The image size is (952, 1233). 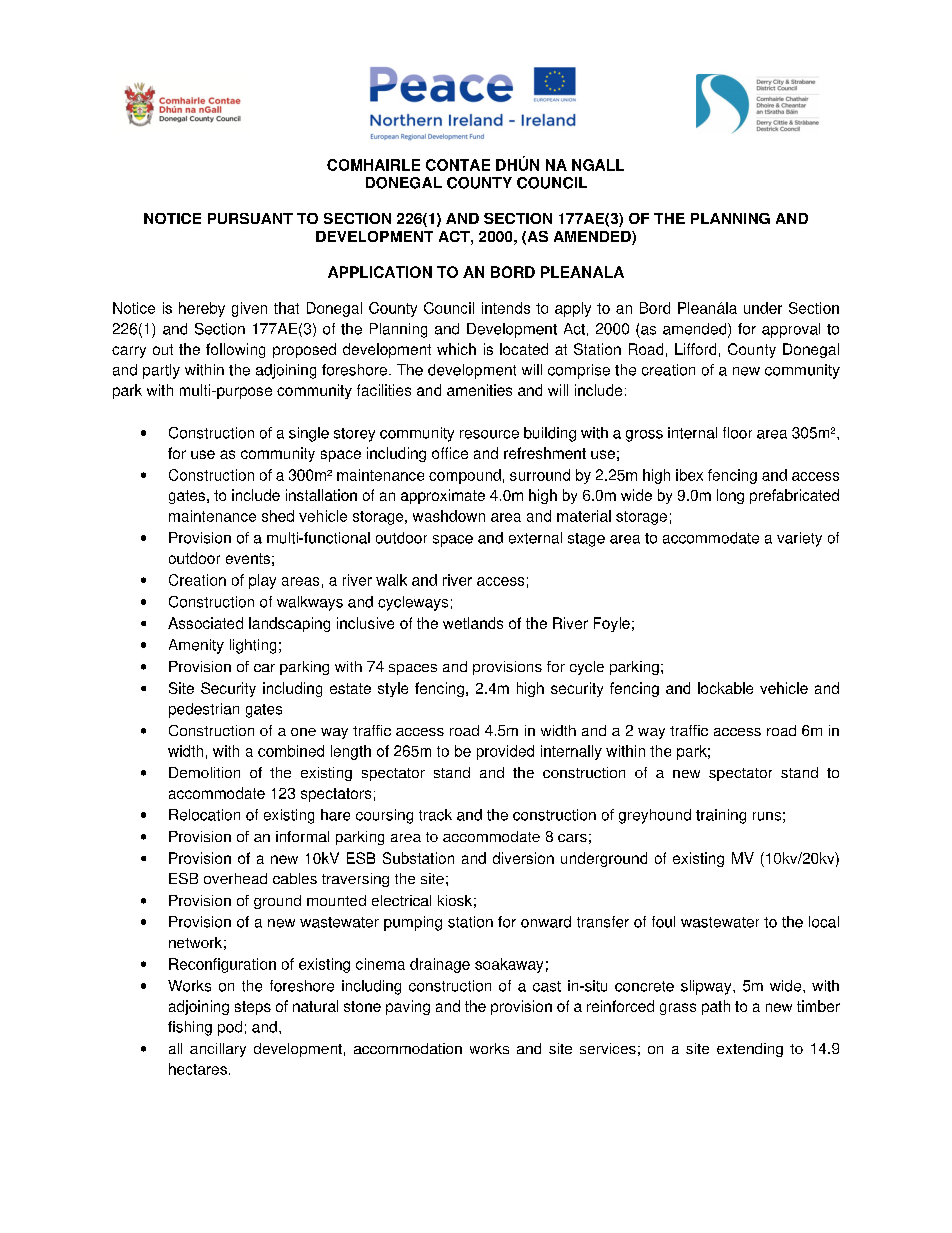 I want to click on shed, so click(x=278, y=516).
